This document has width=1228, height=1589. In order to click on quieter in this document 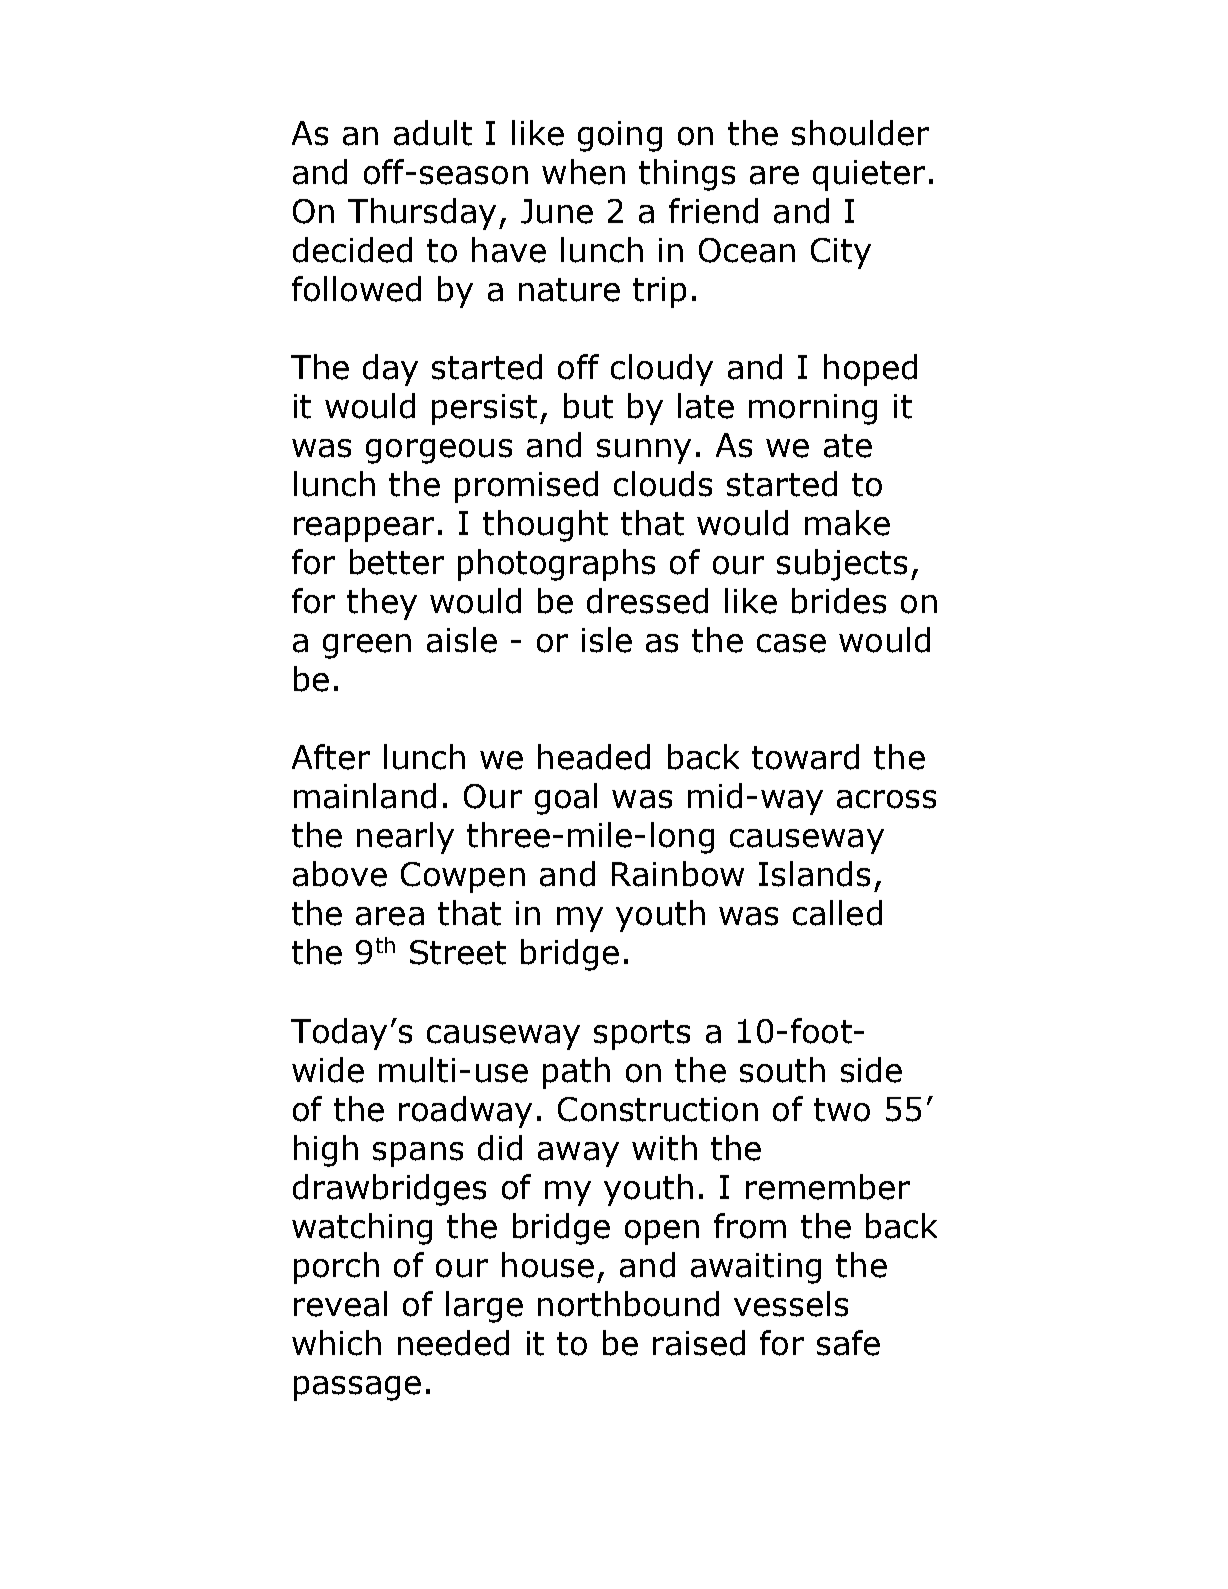, I will do `click(869, 175)`.
